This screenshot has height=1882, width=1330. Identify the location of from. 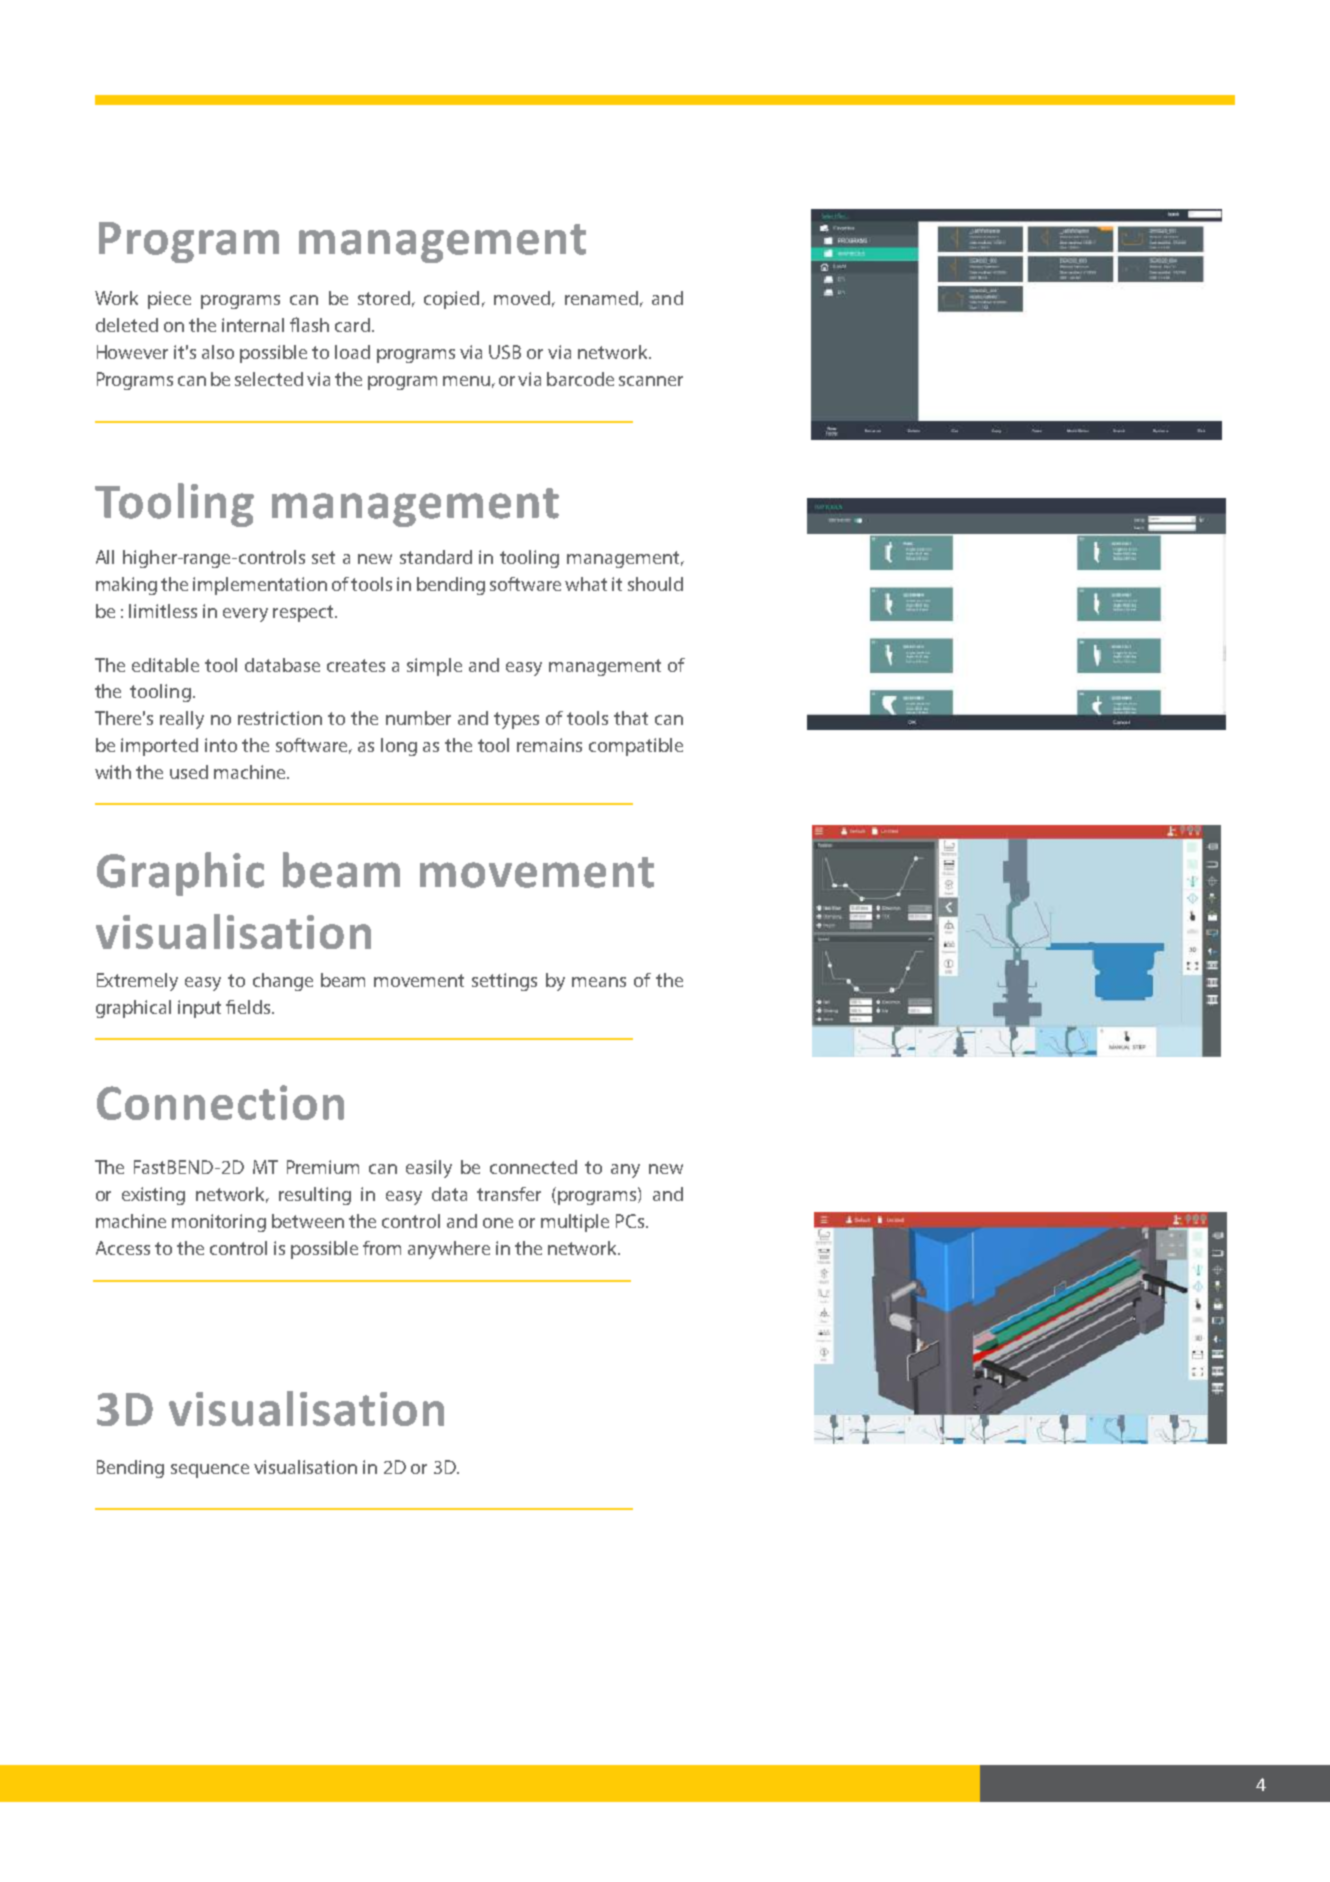
(382, 1248).
